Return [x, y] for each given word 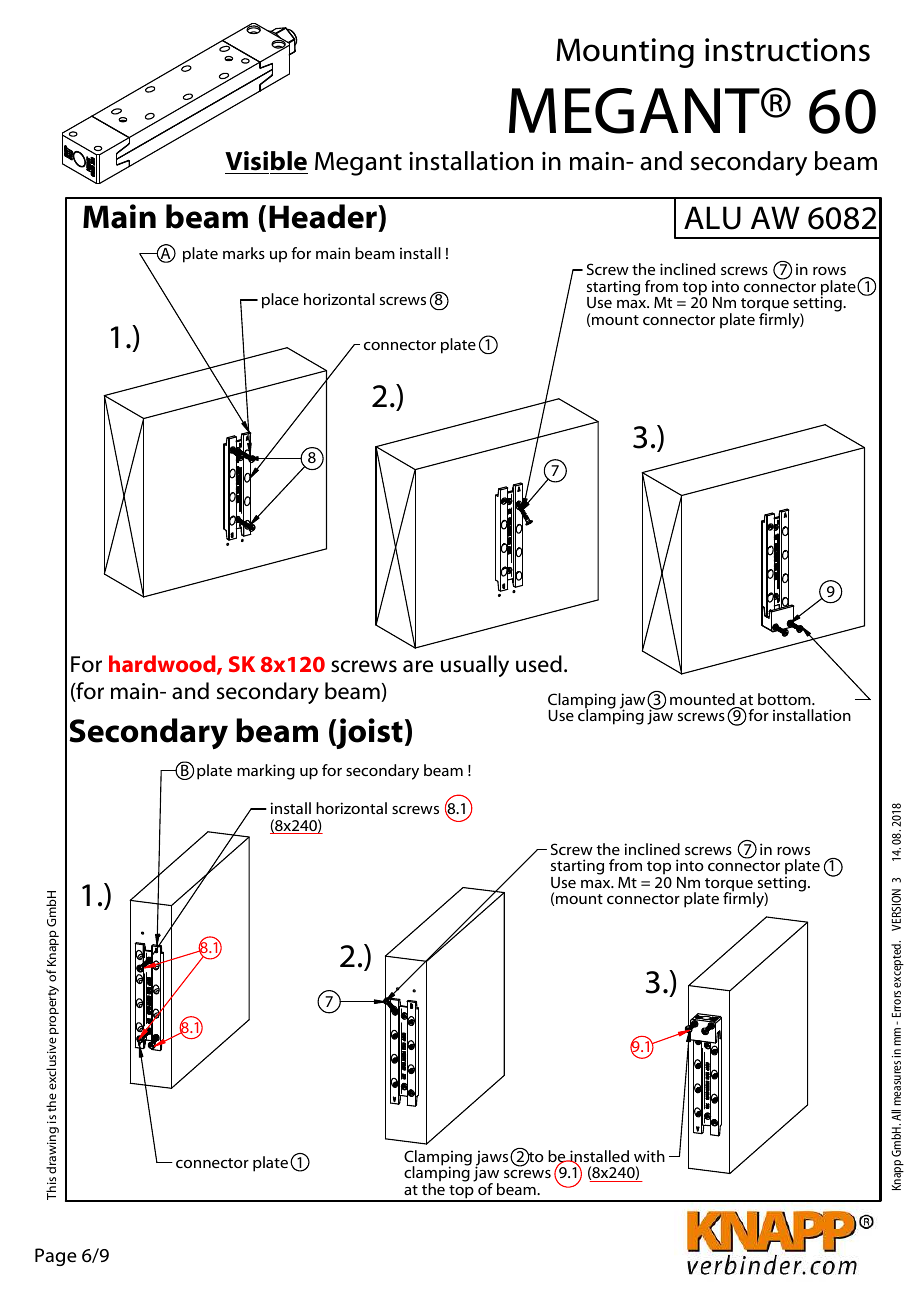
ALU [712, 218]
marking [266, 772]
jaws [493, 1159]
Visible [266, 161]
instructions [787, 50]
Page [56, 1257]
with [649, 1156]
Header [324, 218]
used [539, 664]
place [280, 301]
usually [475, 666]
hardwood [163, 665]
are [418, 666]
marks [244, 253]
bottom [785, 699]
